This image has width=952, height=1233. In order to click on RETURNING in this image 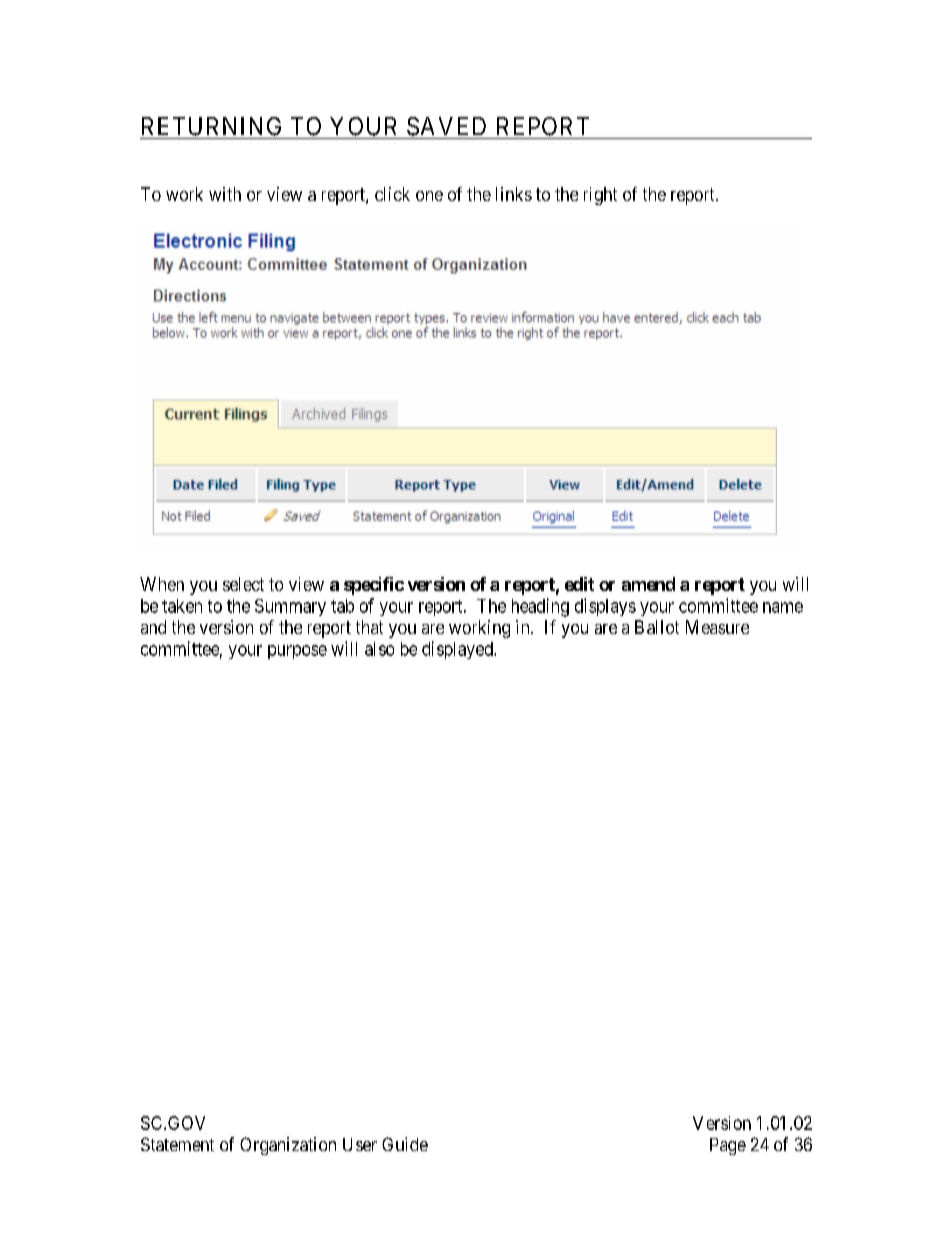, I will do `click(211, 126)`.
